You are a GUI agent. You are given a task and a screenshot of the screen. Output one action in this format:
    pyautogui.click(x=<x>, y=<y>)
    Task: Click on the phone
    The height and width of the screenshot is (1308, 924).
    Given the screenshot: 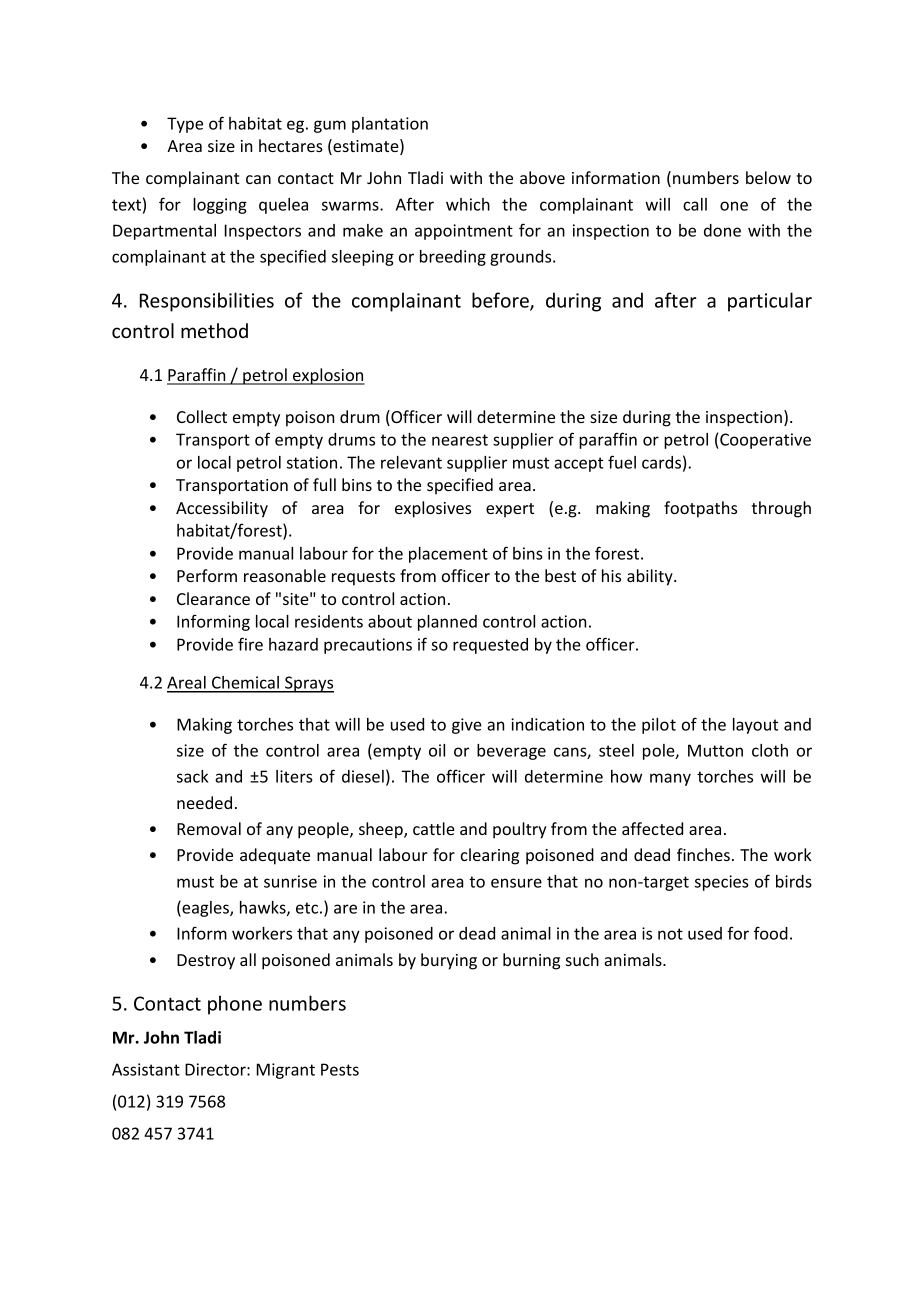 What is the action you would take?
    pyautogui.click(x=235, y=1005)
